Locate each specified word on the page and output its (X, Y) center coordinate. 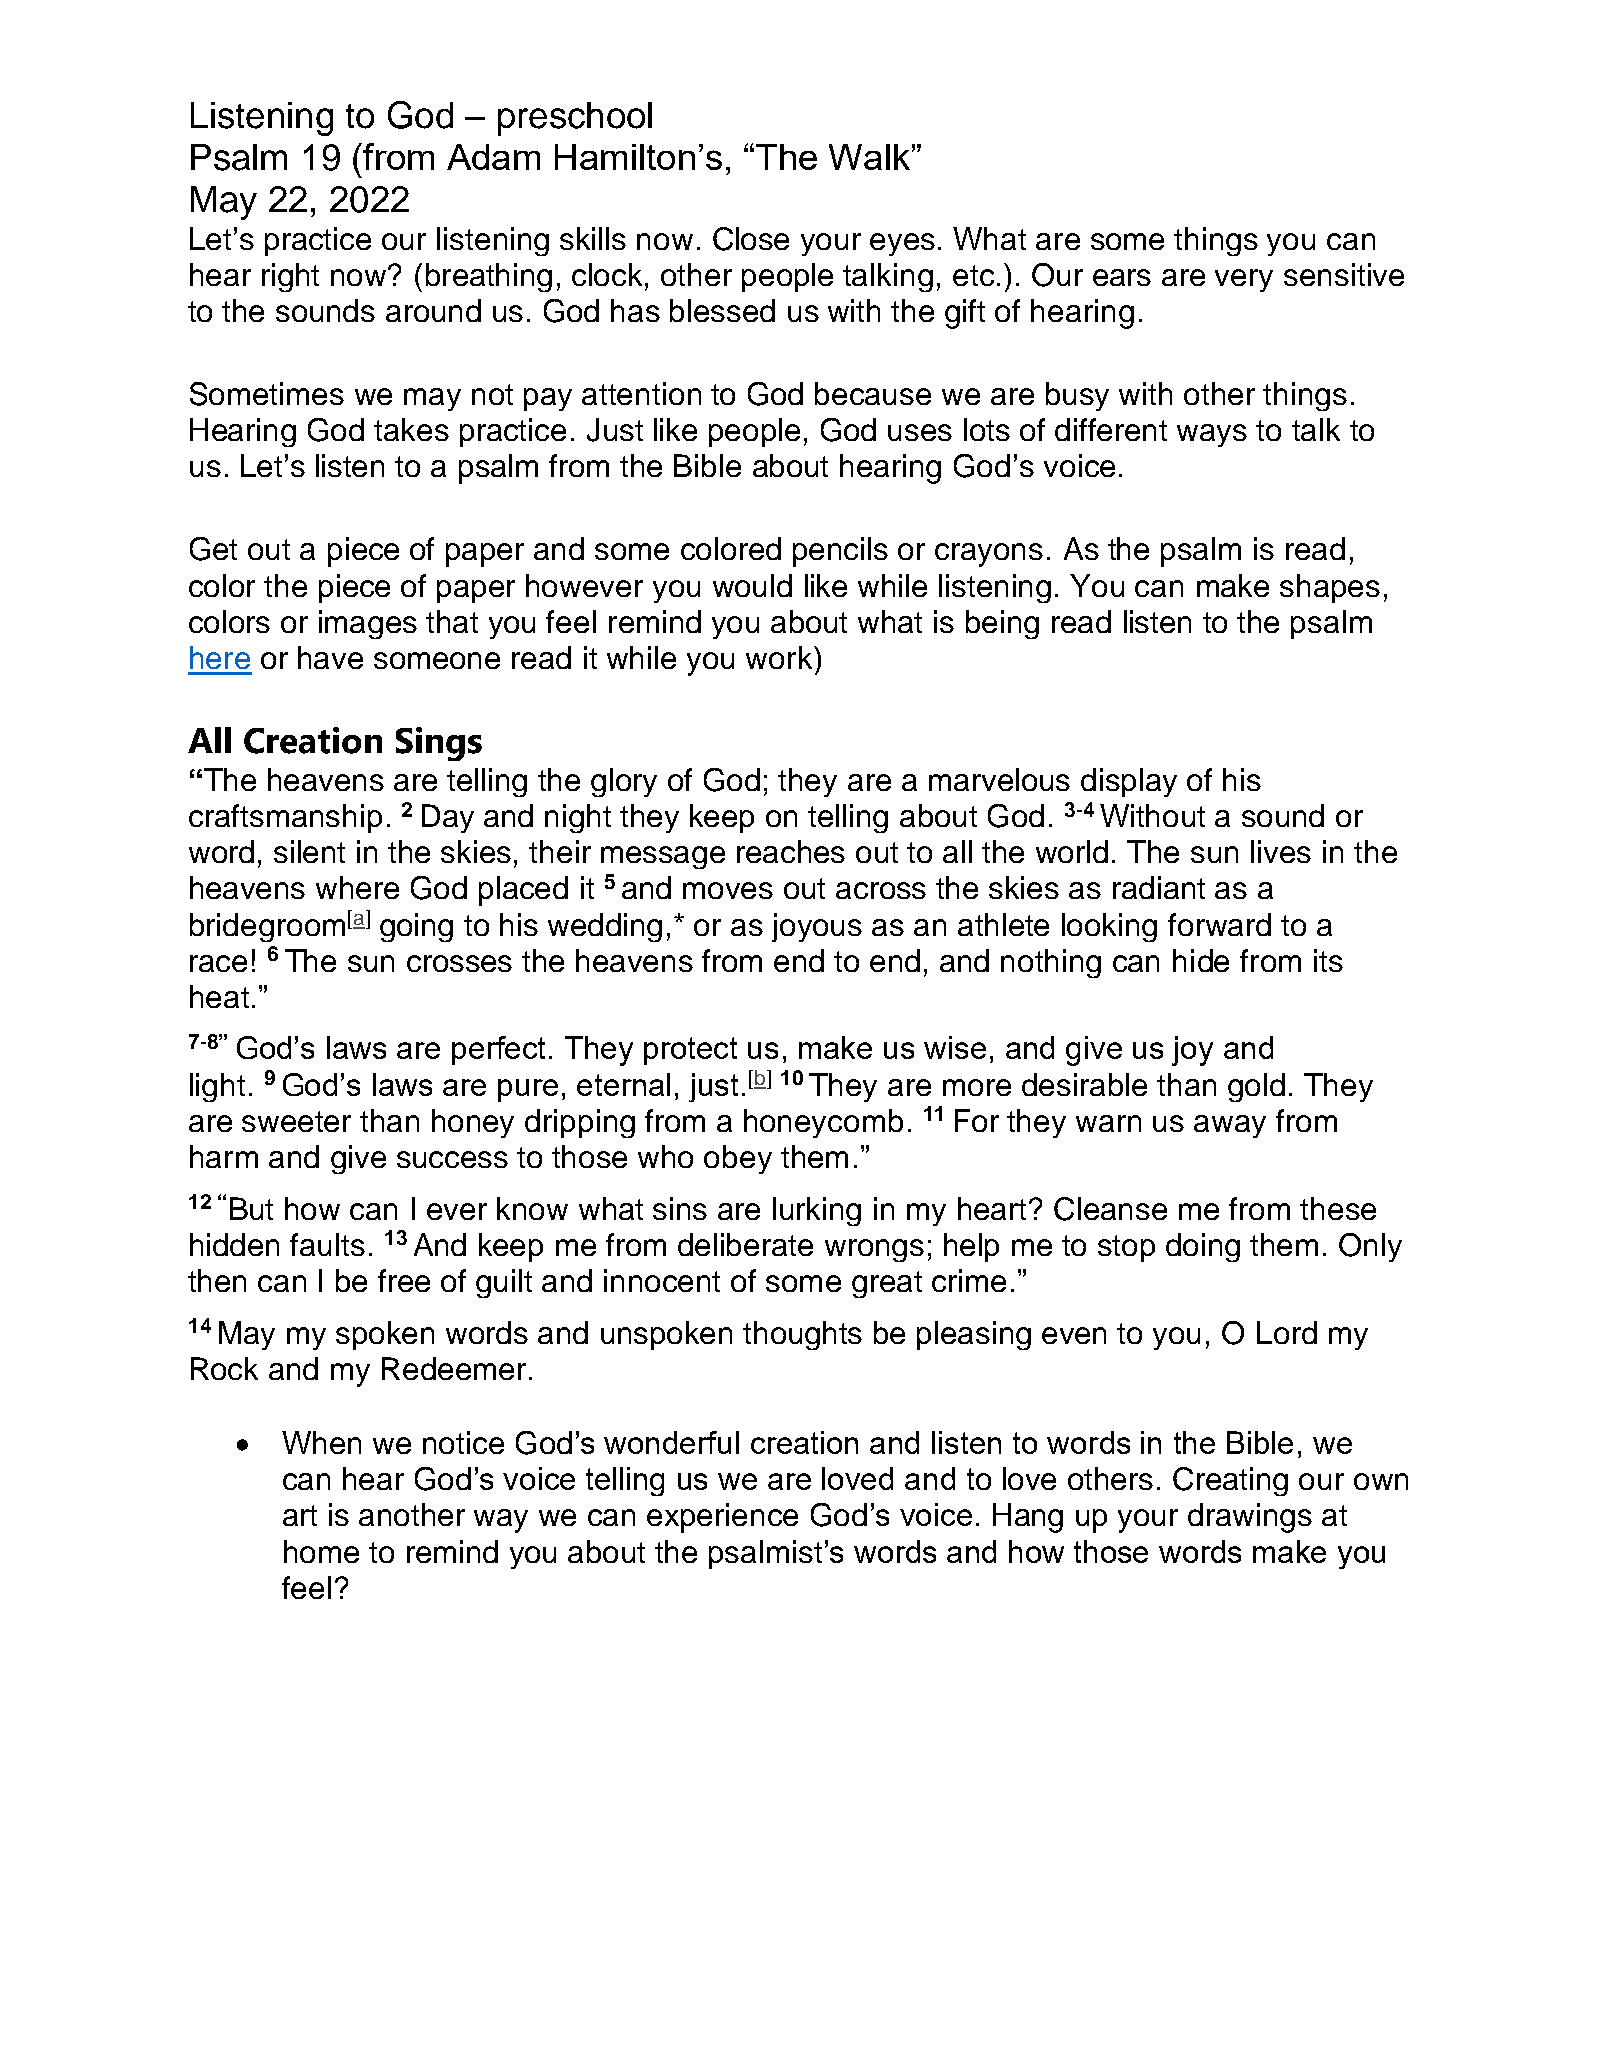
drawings (1250, 1518)
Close (751, 239)
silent (309, 851)
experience (722, 1518)
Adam (493, 157)
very (1244, 280)
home (321, 1551)
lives (1281, 851)
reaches (791, 851)
